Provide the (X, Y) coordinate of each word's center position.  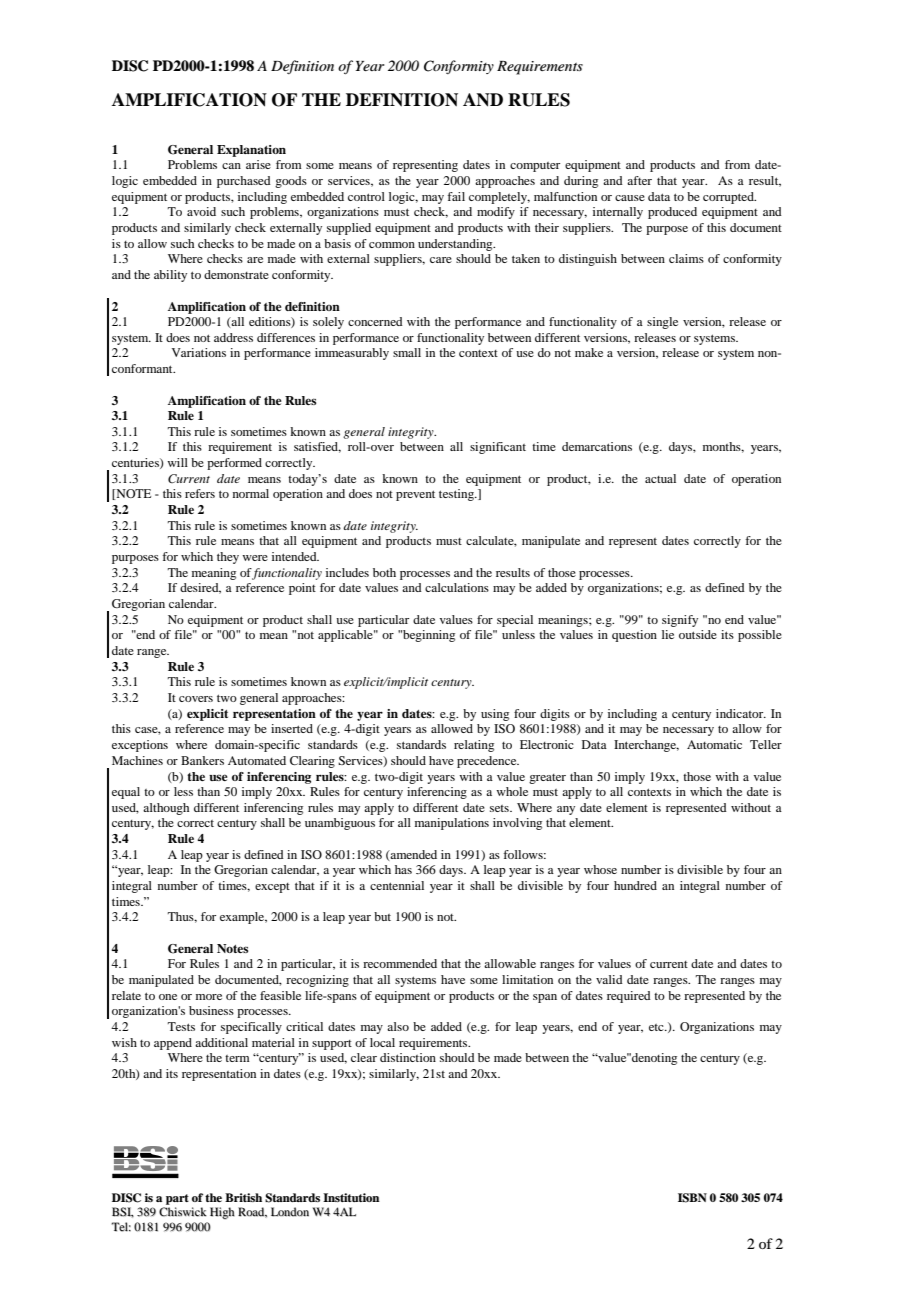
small (407, 352)
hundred (635, 885)
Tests (181, 1026)
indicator (741, 713)
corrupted (729, 198)
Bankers (202, 760)
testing (457, 495)
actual (660, 478)
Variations (199, 352)
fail (456, 196)
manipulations (452, 824)
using (495, 715)
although (166, 809)
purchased (244, 182)
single (662, 323)
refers (200, 493)
